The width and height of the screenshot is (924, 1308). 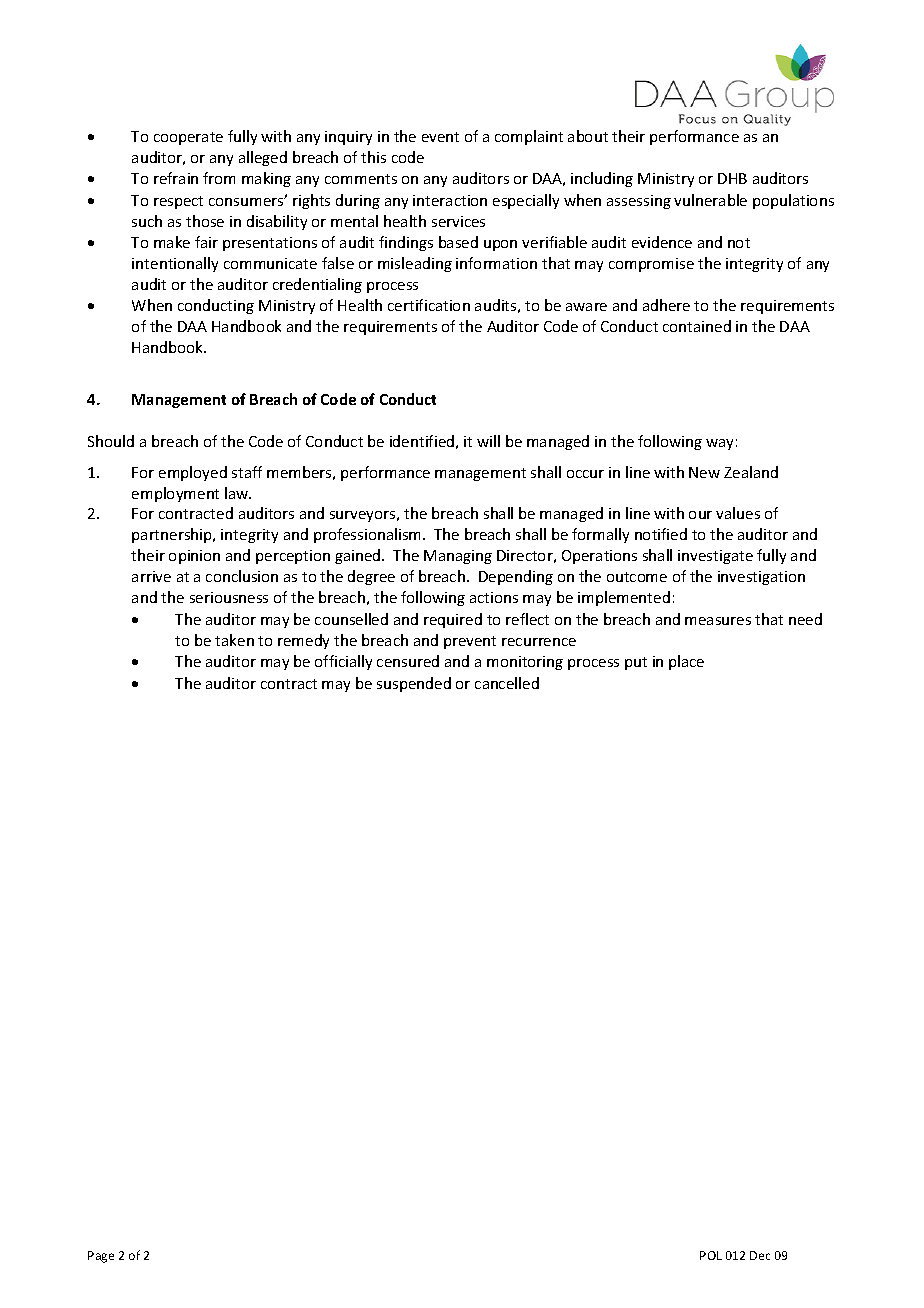 I want to click on vulnerable, so click(x=710, y=200).
